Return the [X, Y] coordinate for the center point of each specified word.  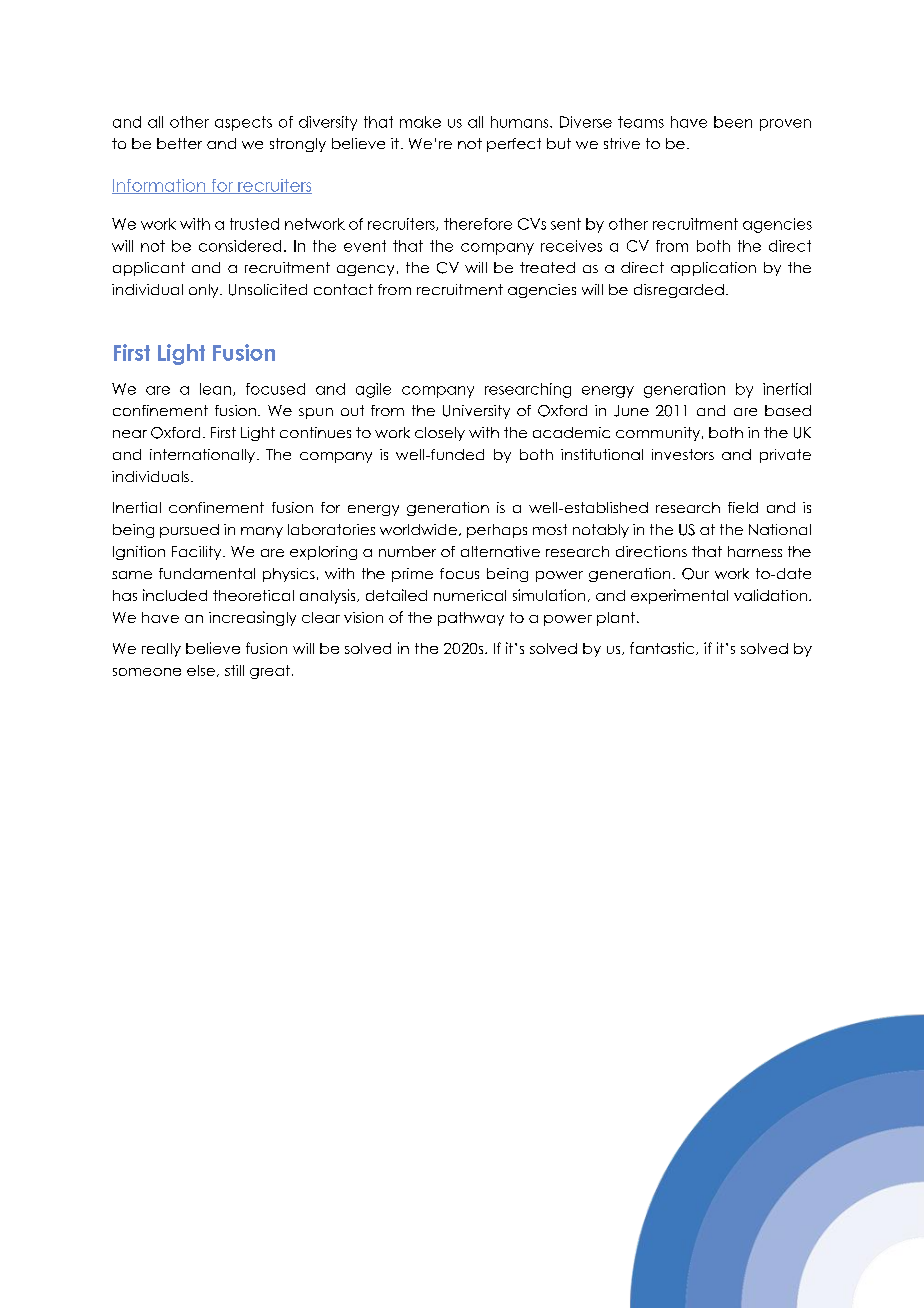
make [420, 122]
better [179, 143]
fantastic [663, 648]
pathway [471, 619]
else [201, 670]
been [733, 122]
